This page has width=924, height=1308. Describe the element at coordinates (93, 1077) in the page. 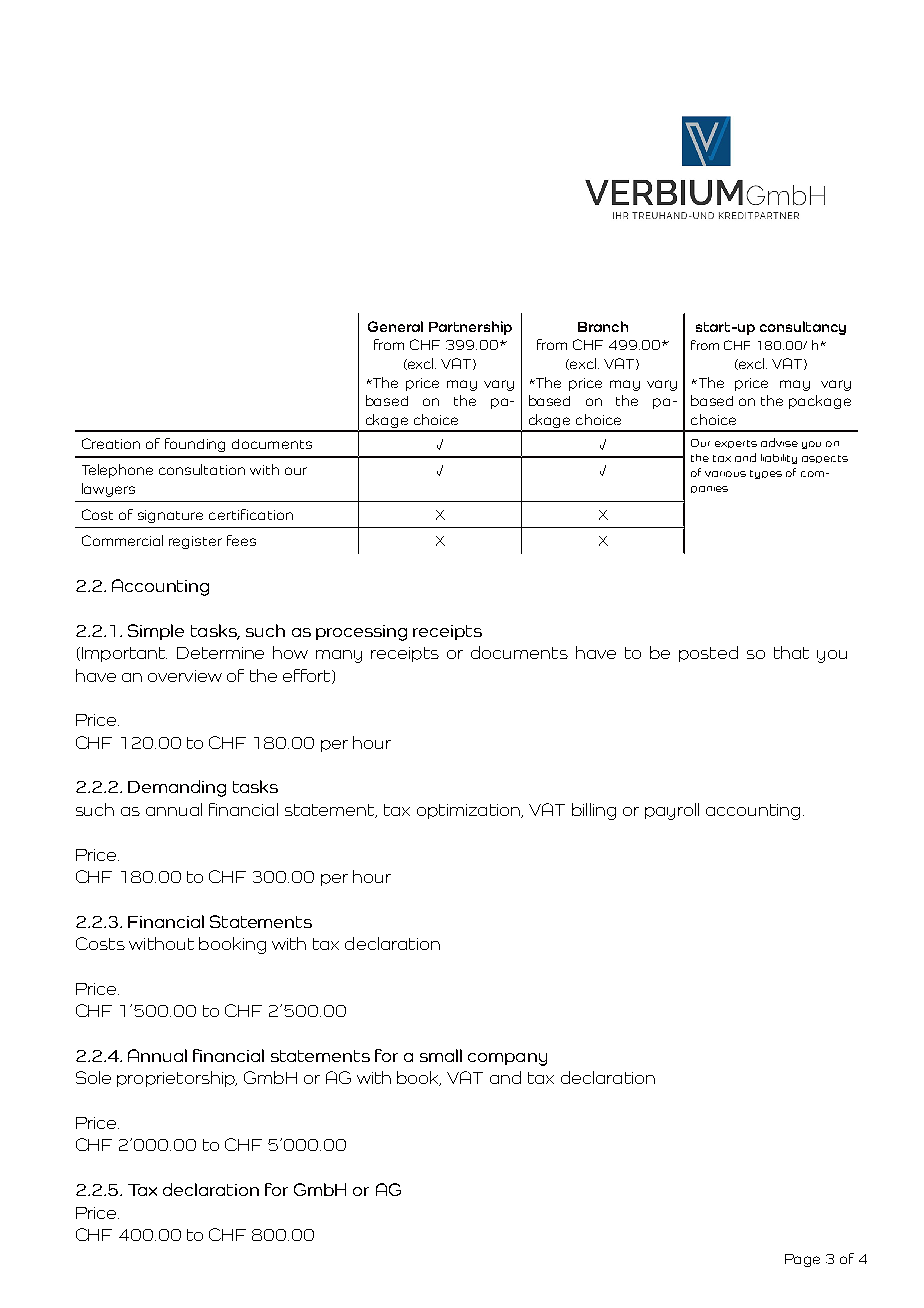

I see `Sole` at that location.
